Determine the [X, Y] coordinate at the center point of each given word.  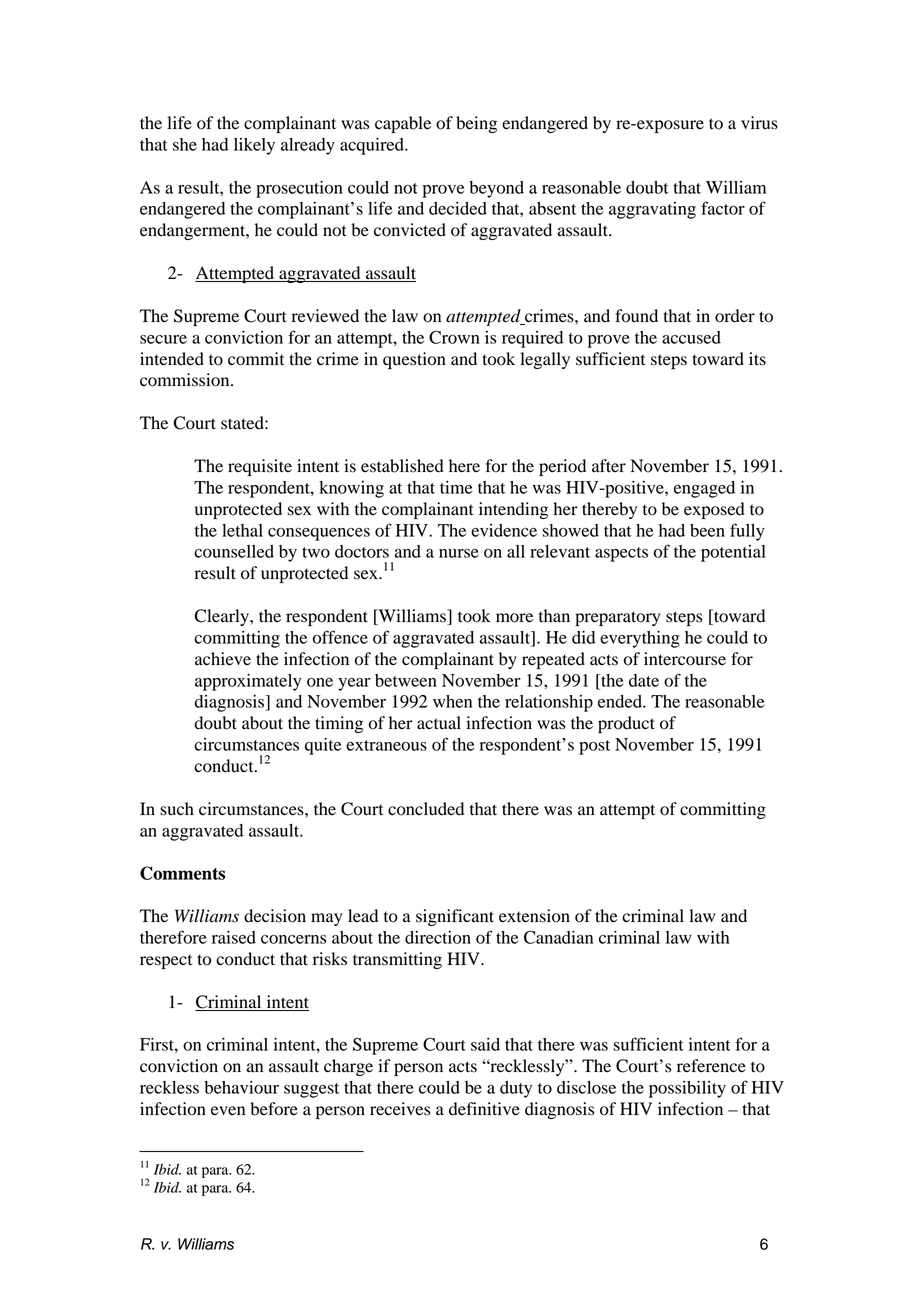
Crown [454, 337]
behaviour [241, 1087]
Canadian [558, 937]
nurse [459, 553]
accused [691, 337]
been [707, 530]
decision [275, 916]
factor [723, 208]
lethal [242, 530]
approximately [248, 682]
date [644, 680]
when [452, 701]
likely [254, 146]
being [476, 124]
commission [186, 380]
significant [455, 917]
